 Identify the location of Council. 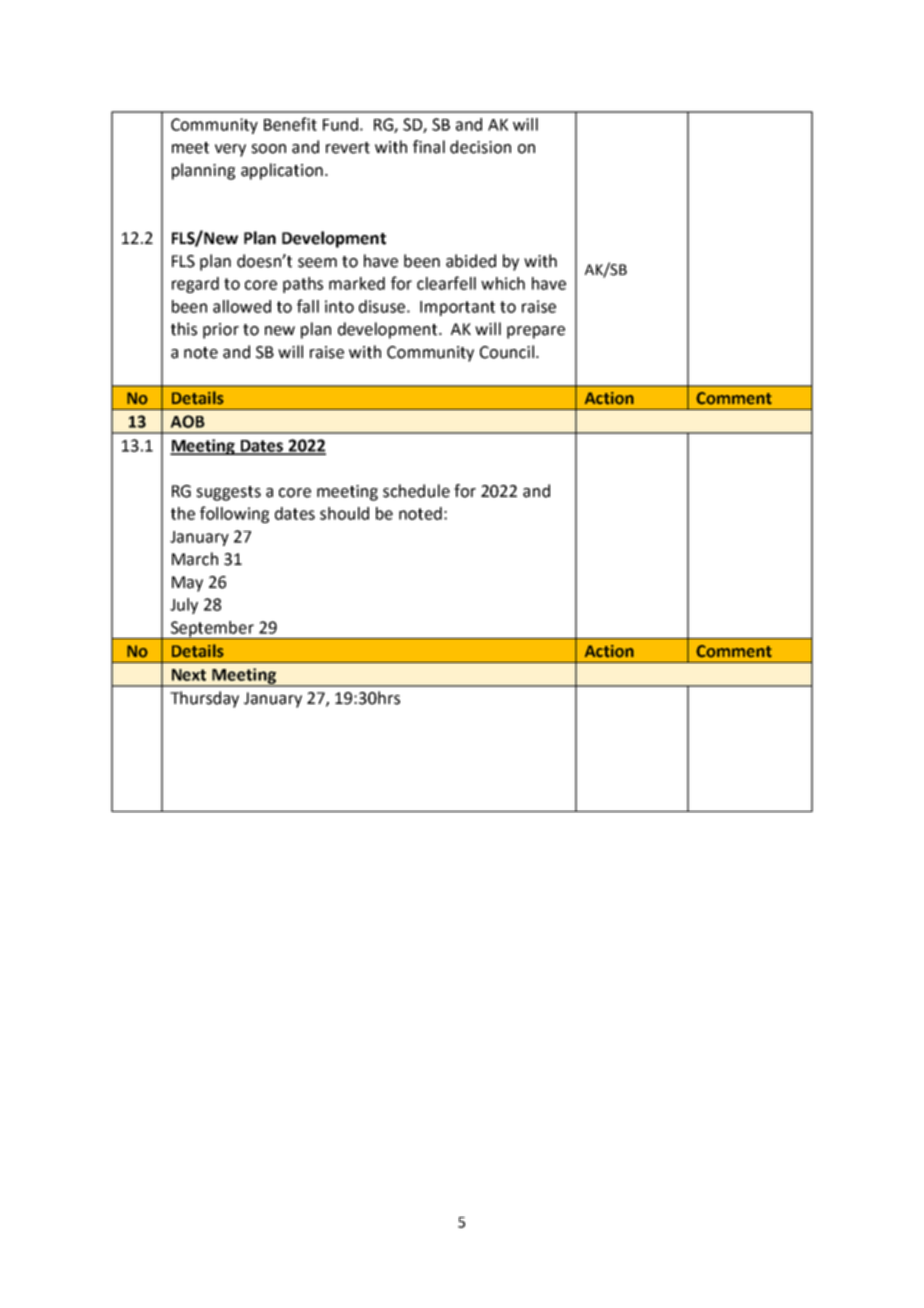
(507, 352).
